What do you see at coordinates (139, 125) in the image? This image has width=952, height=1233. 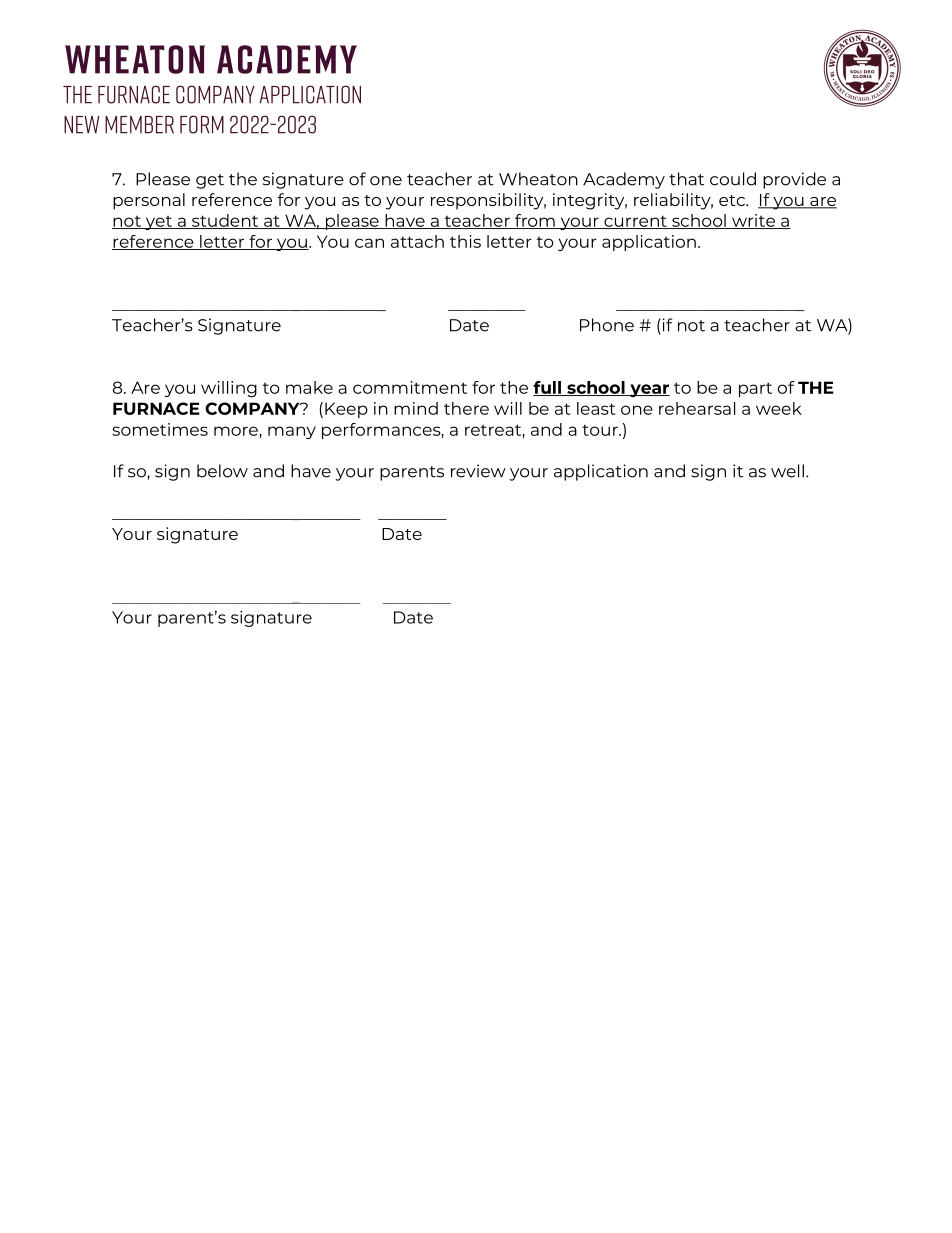 I see `Member` at bounding box center [139, 125].
